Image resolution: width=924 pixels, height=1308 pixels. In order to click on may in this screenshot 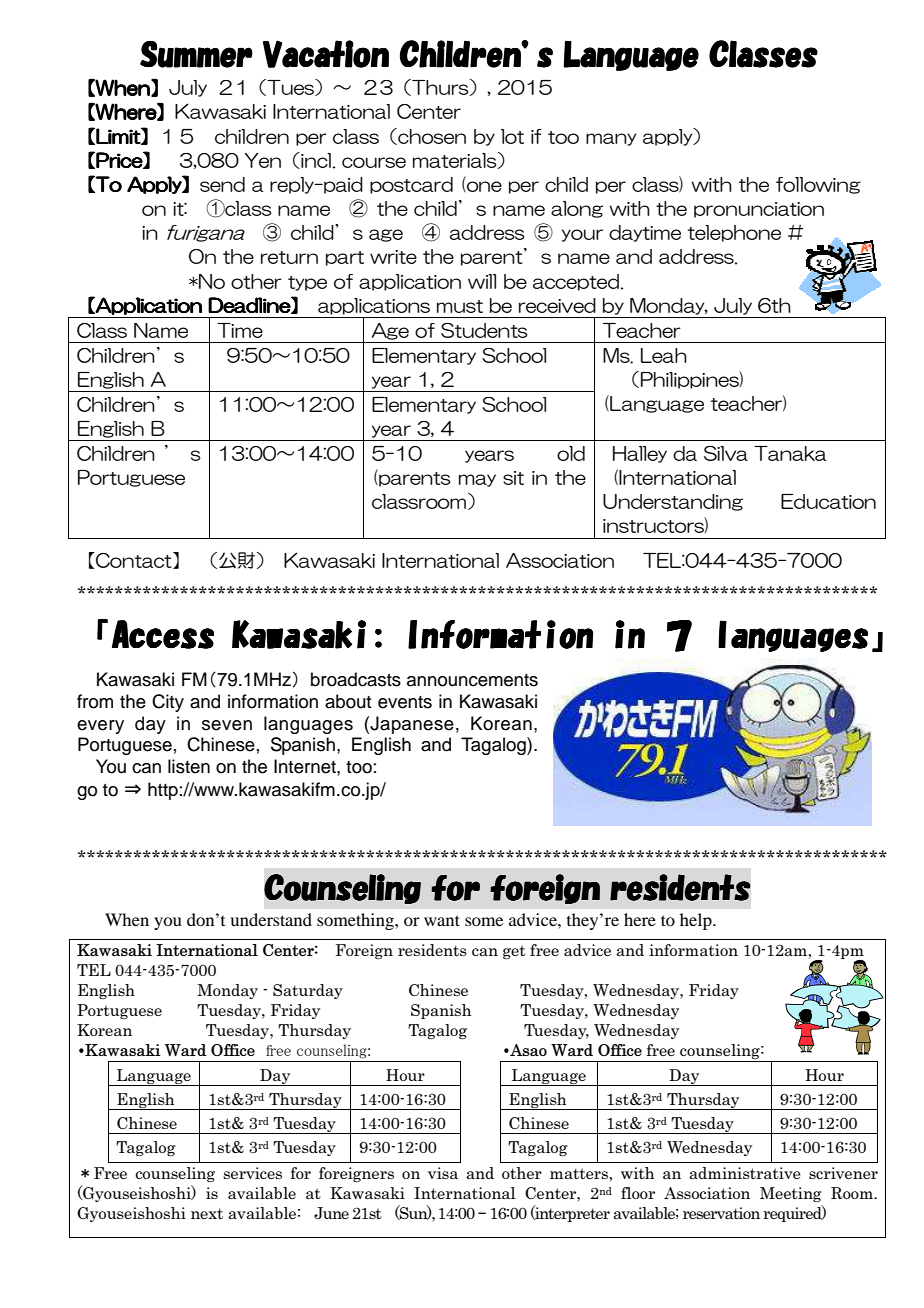, I will do `click(477, 480)`.
